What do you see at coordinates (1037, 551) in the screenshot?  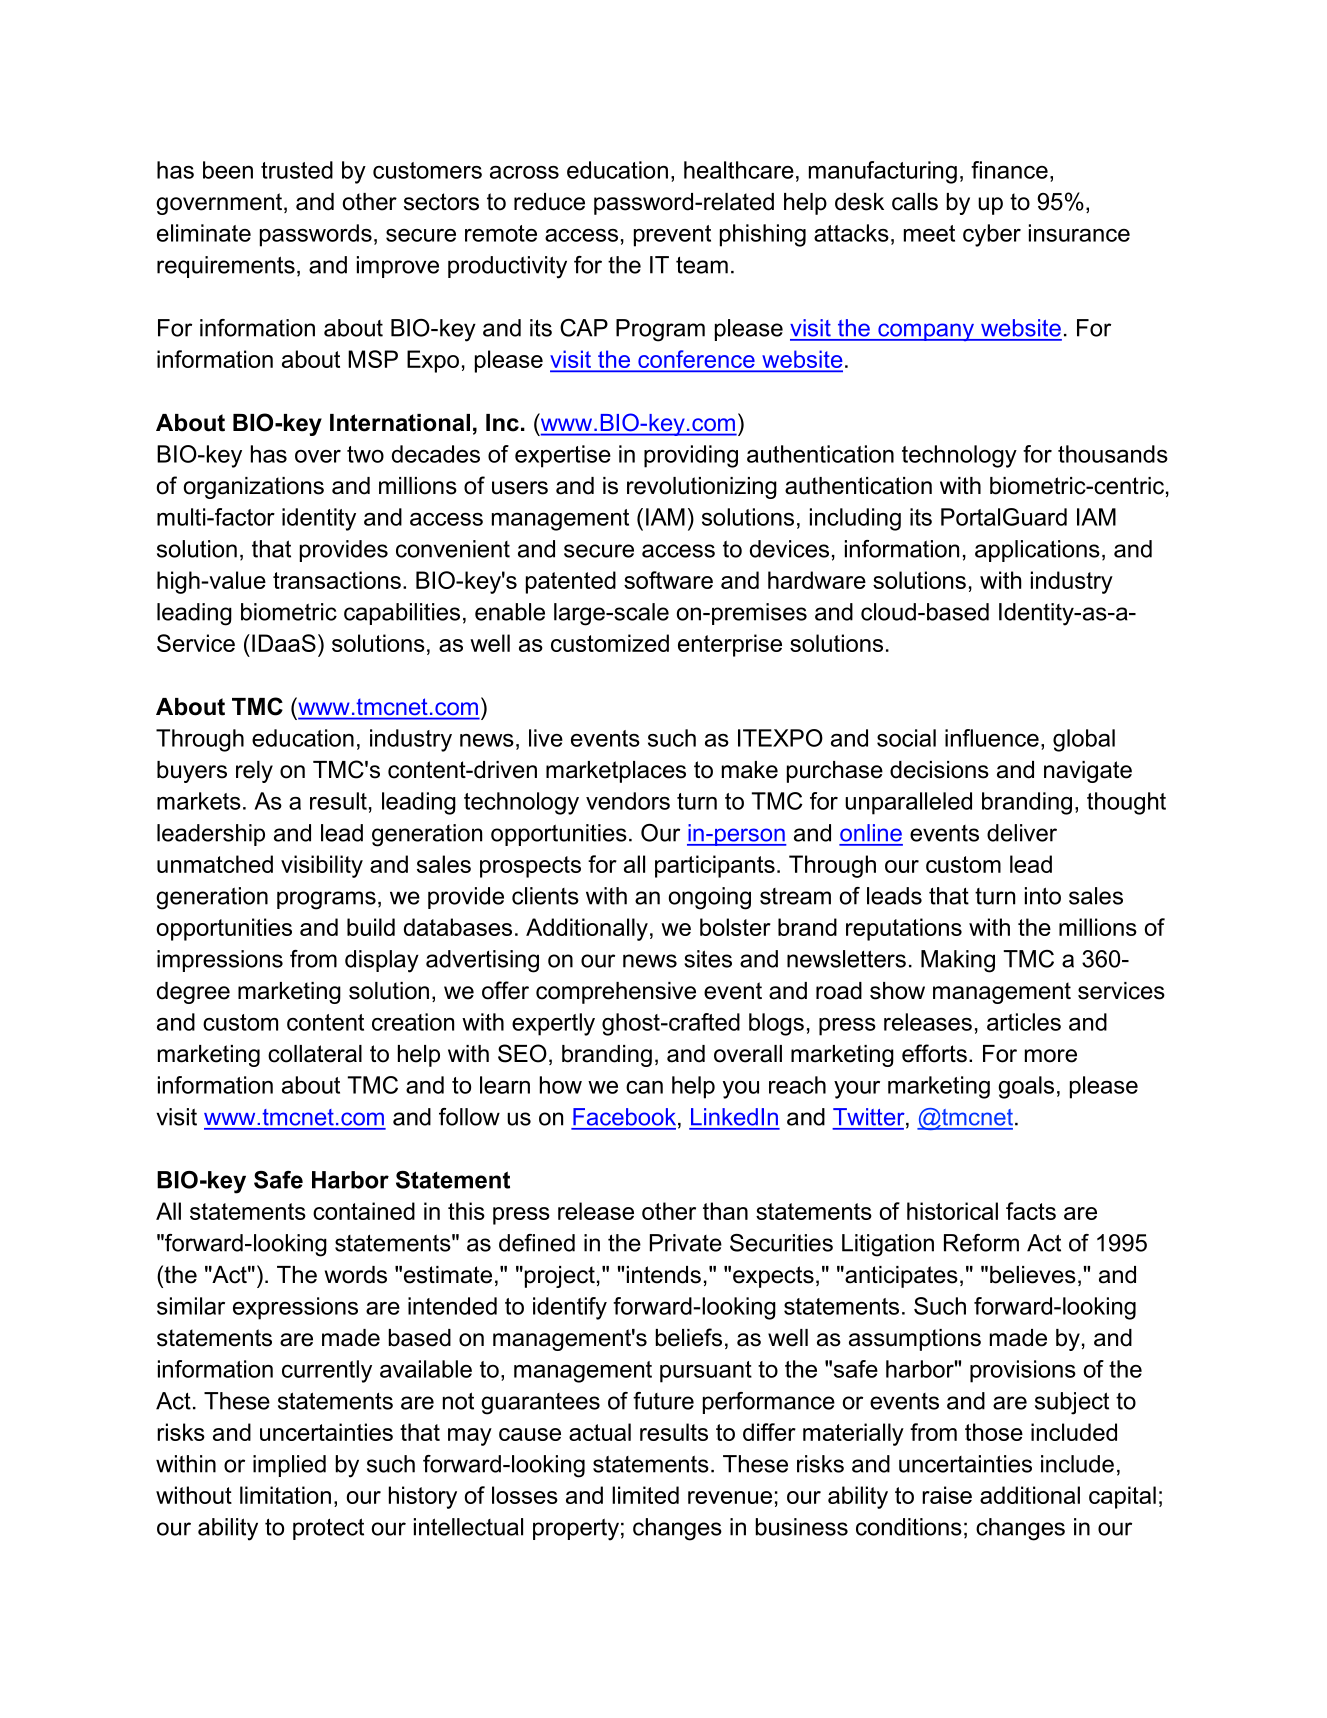 I see `applications` at bounding box center [1037, 551].
